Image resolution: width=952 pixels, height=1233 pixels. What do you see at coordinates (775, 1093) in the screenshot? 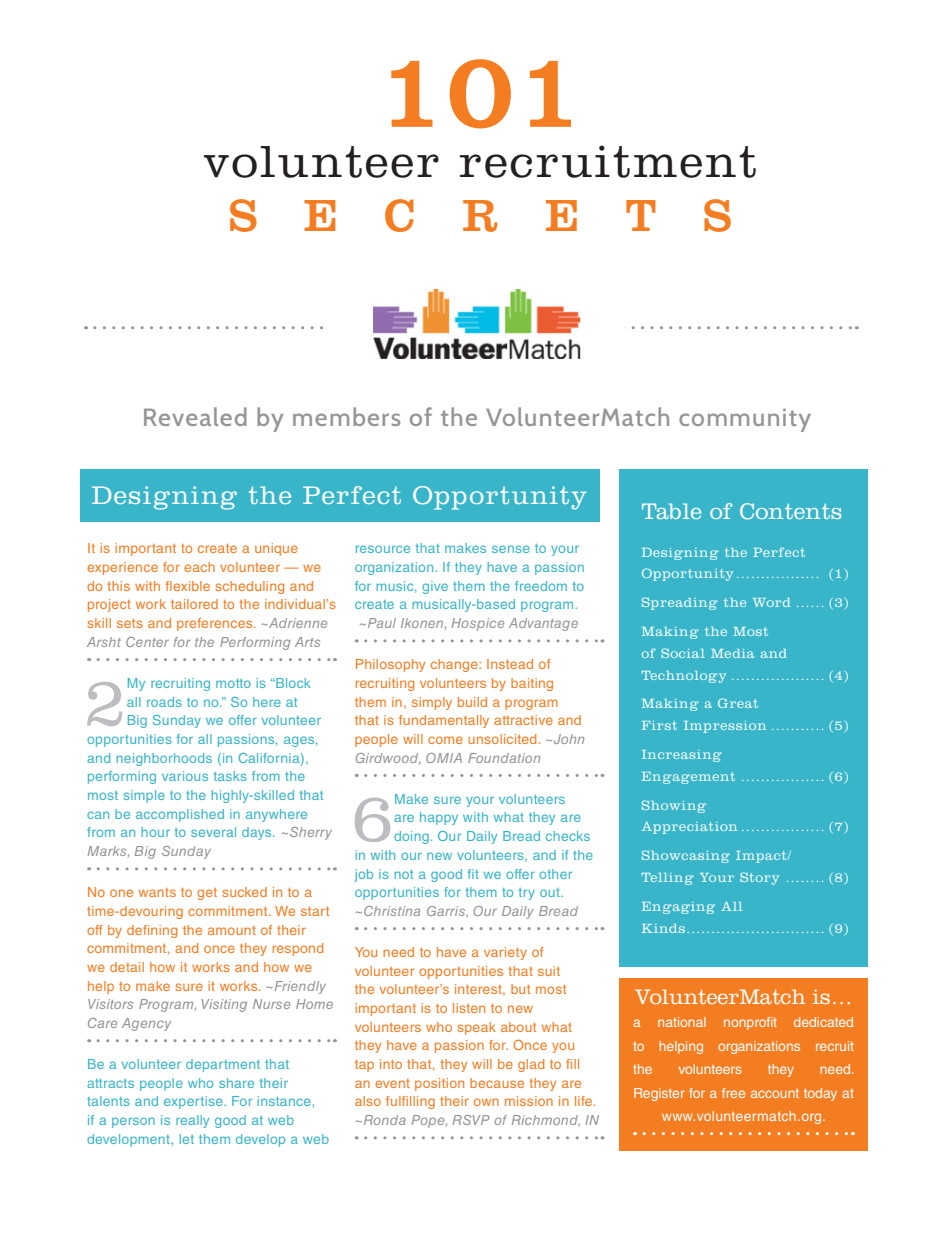
I see `account` at bounding box center [775, 1093].
